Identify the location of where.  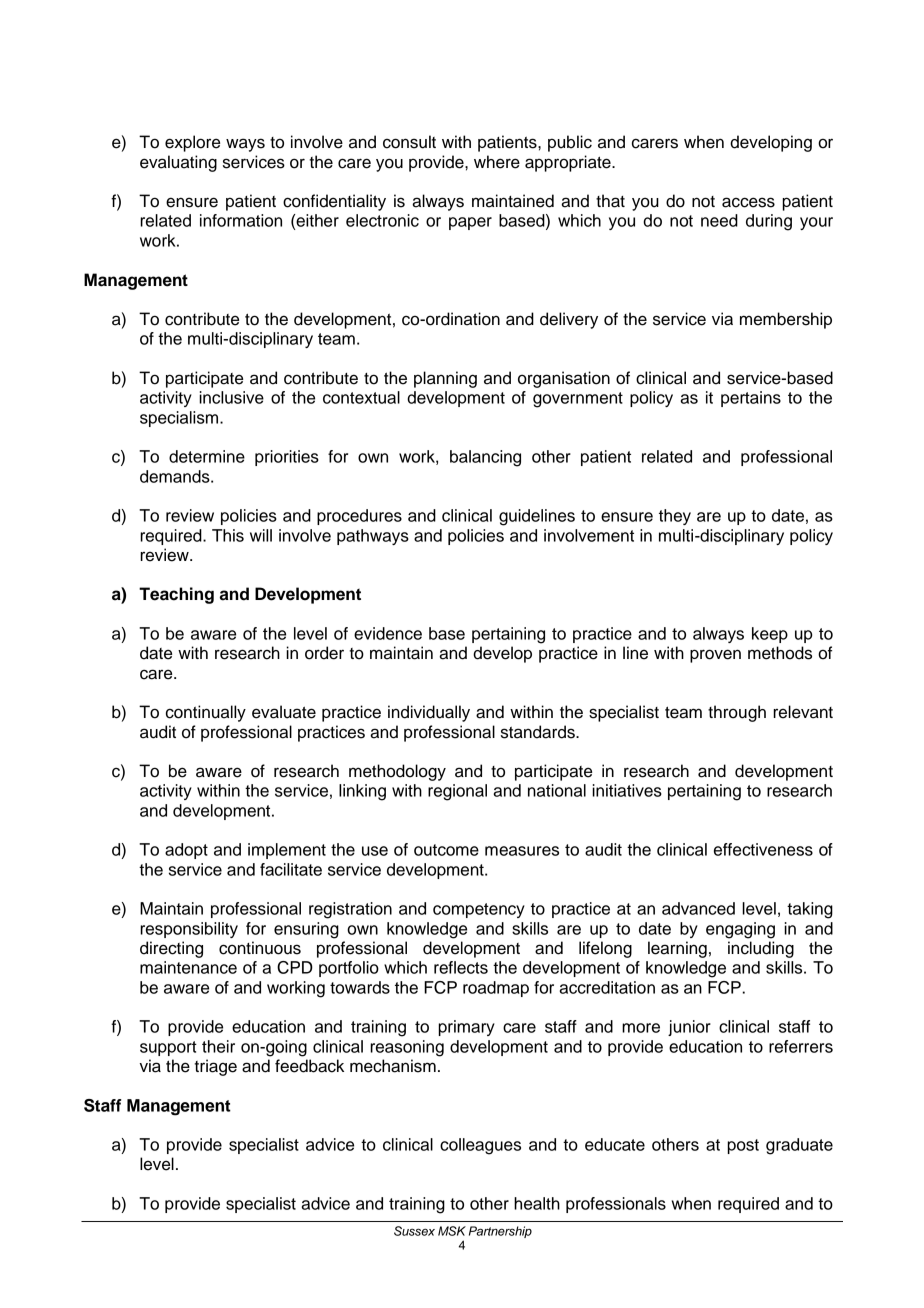
(497, 162).
